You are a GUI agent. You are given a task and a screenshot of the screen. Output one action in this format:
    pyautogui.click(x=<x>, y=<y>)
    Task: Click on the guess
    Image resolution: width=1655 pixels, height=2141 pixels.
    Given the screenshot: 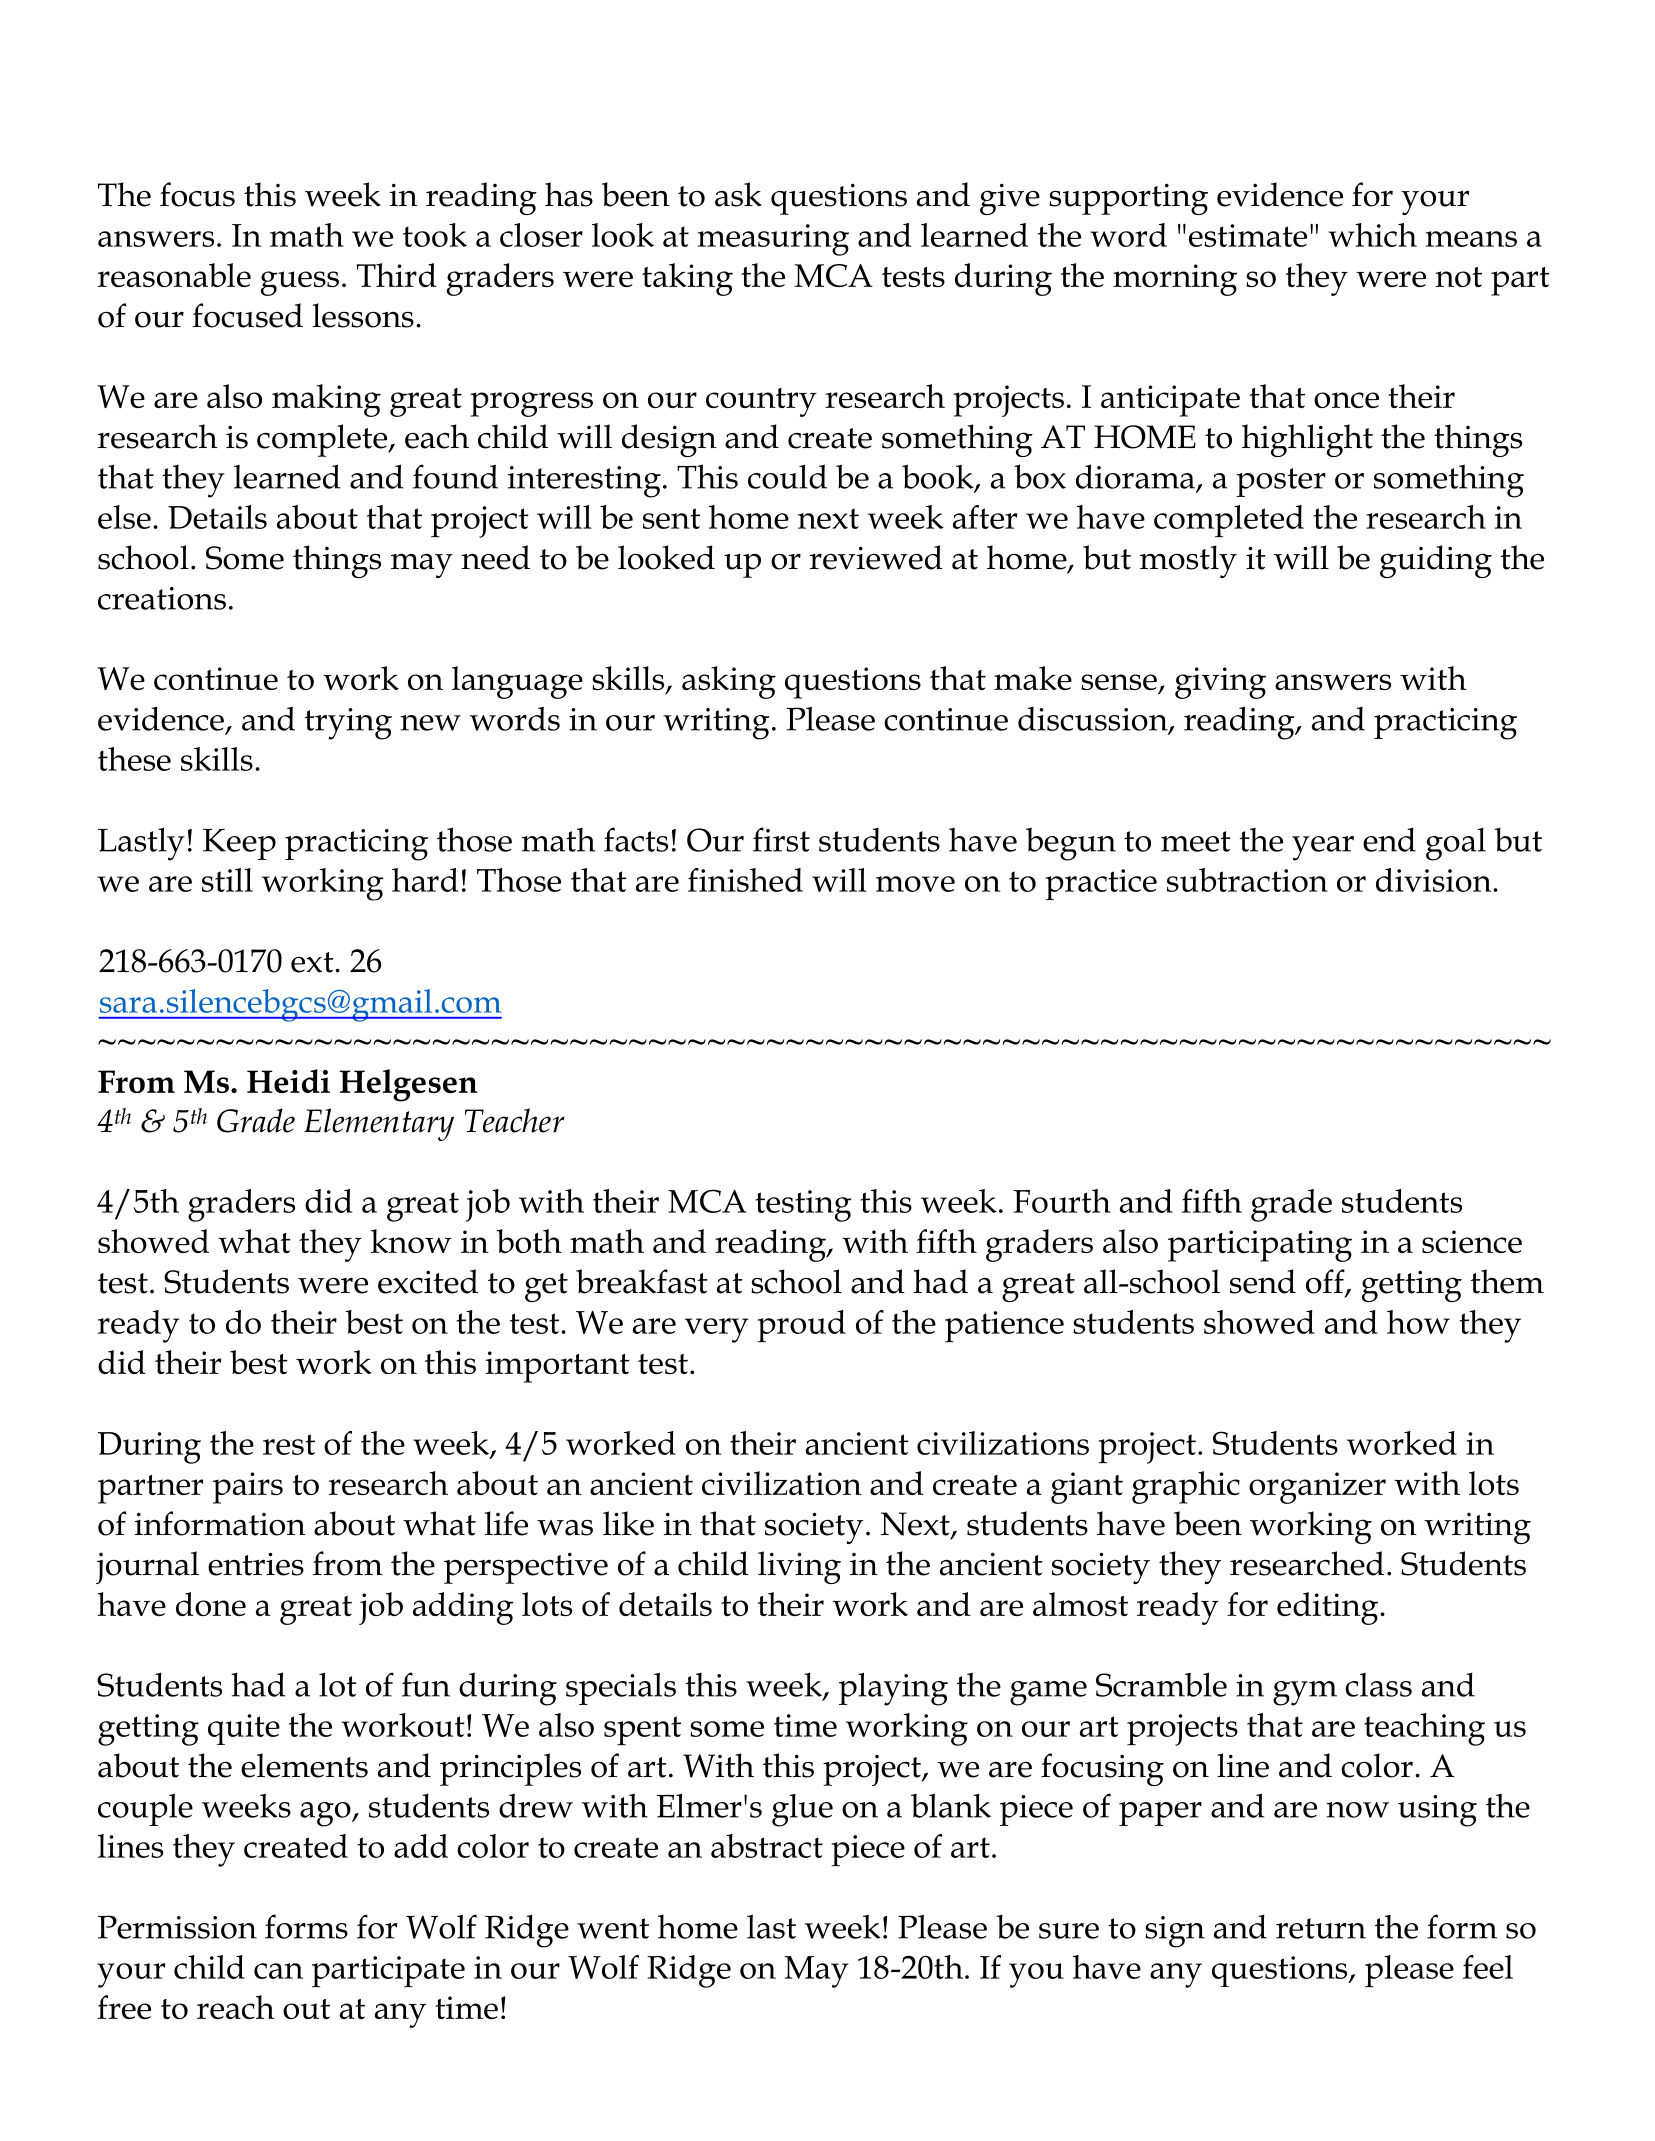 What is the action you would take?
    pyautogui.click(x=300, y=283)
